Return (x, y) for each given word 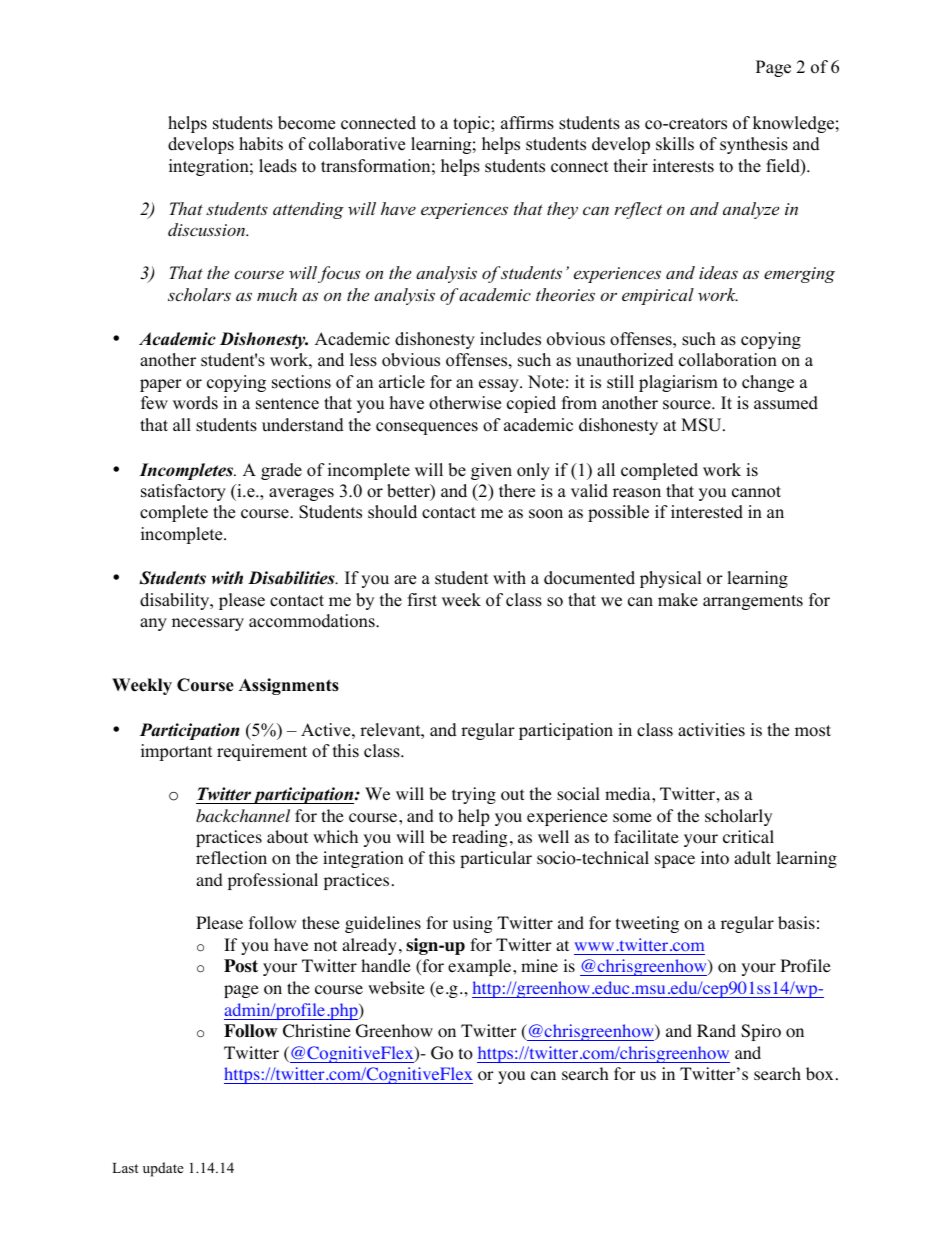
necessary (208, 624)
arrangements (753, 602)
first (422, 600)
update (163, 1169)
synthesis (754, 145)
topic (472, 124)
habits (261, 144)
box (819, 1074)
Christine (317, 1031)
